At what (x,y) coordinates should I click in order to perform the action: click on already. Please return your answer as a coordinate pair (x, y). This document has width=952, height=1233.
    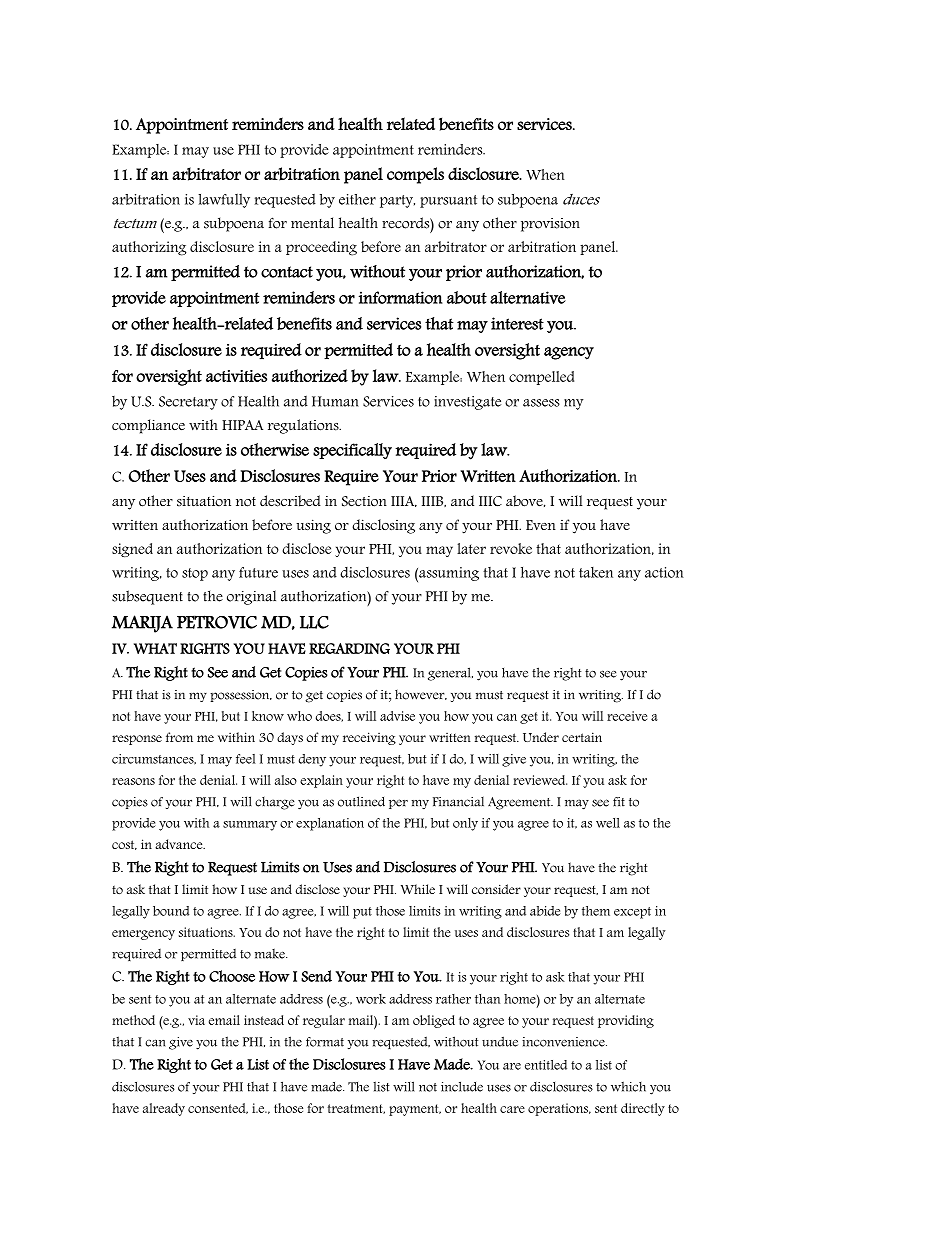
    Looking at the image, I should click on (164, 1109).
